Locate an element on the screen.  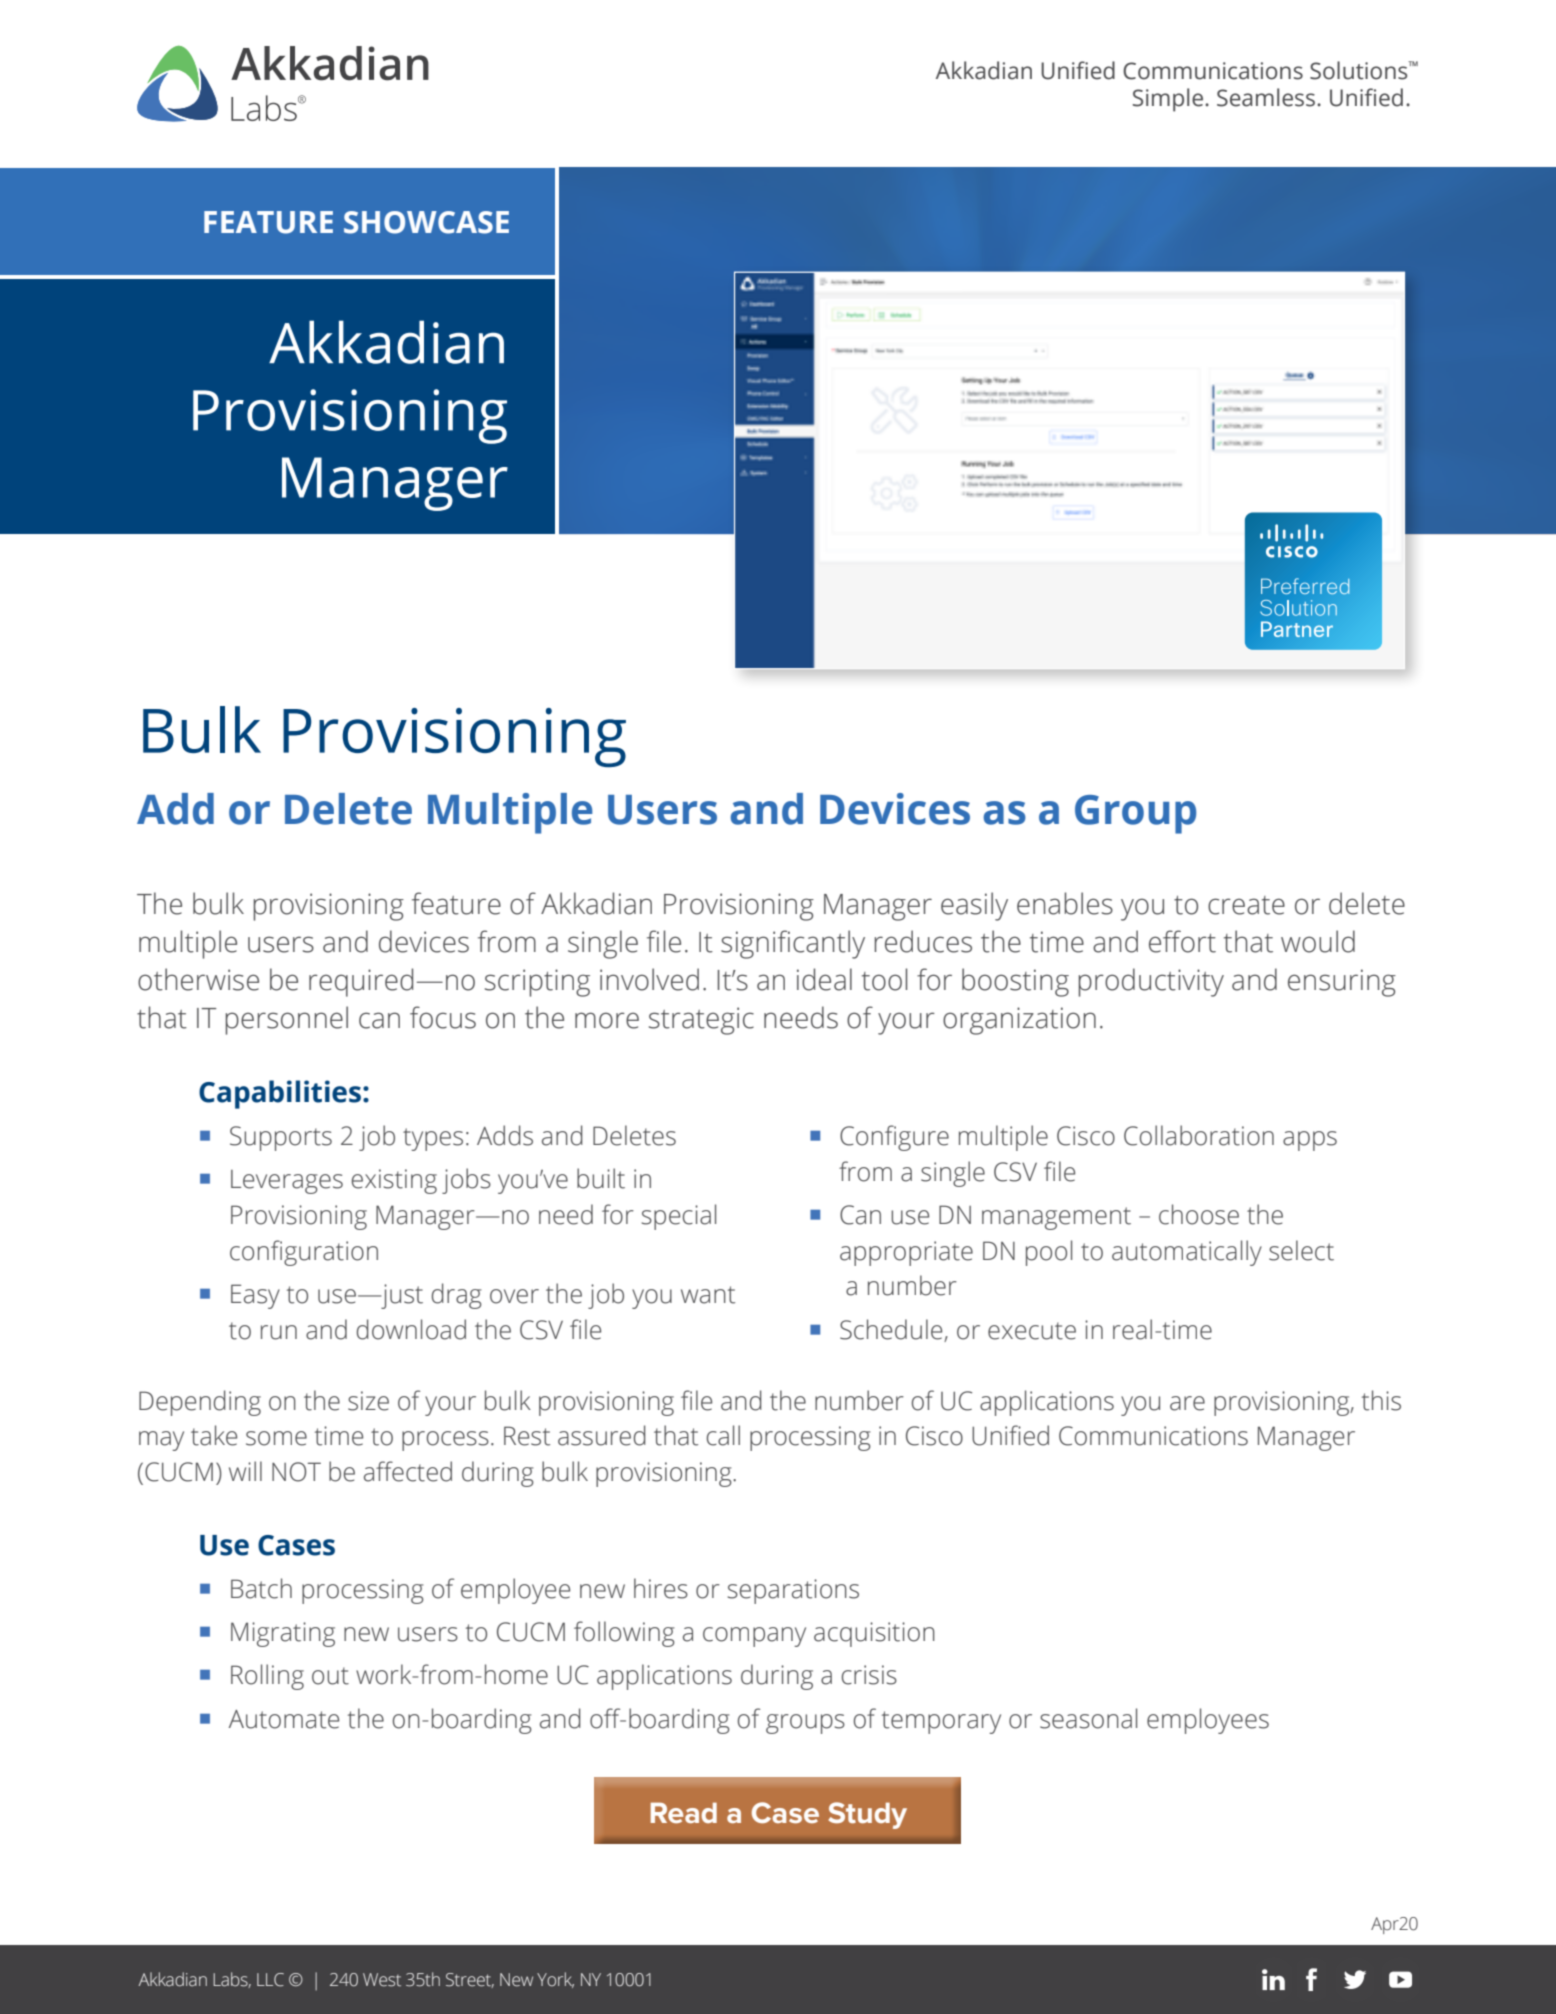
personnel is located at coordinates (286, 1020).
